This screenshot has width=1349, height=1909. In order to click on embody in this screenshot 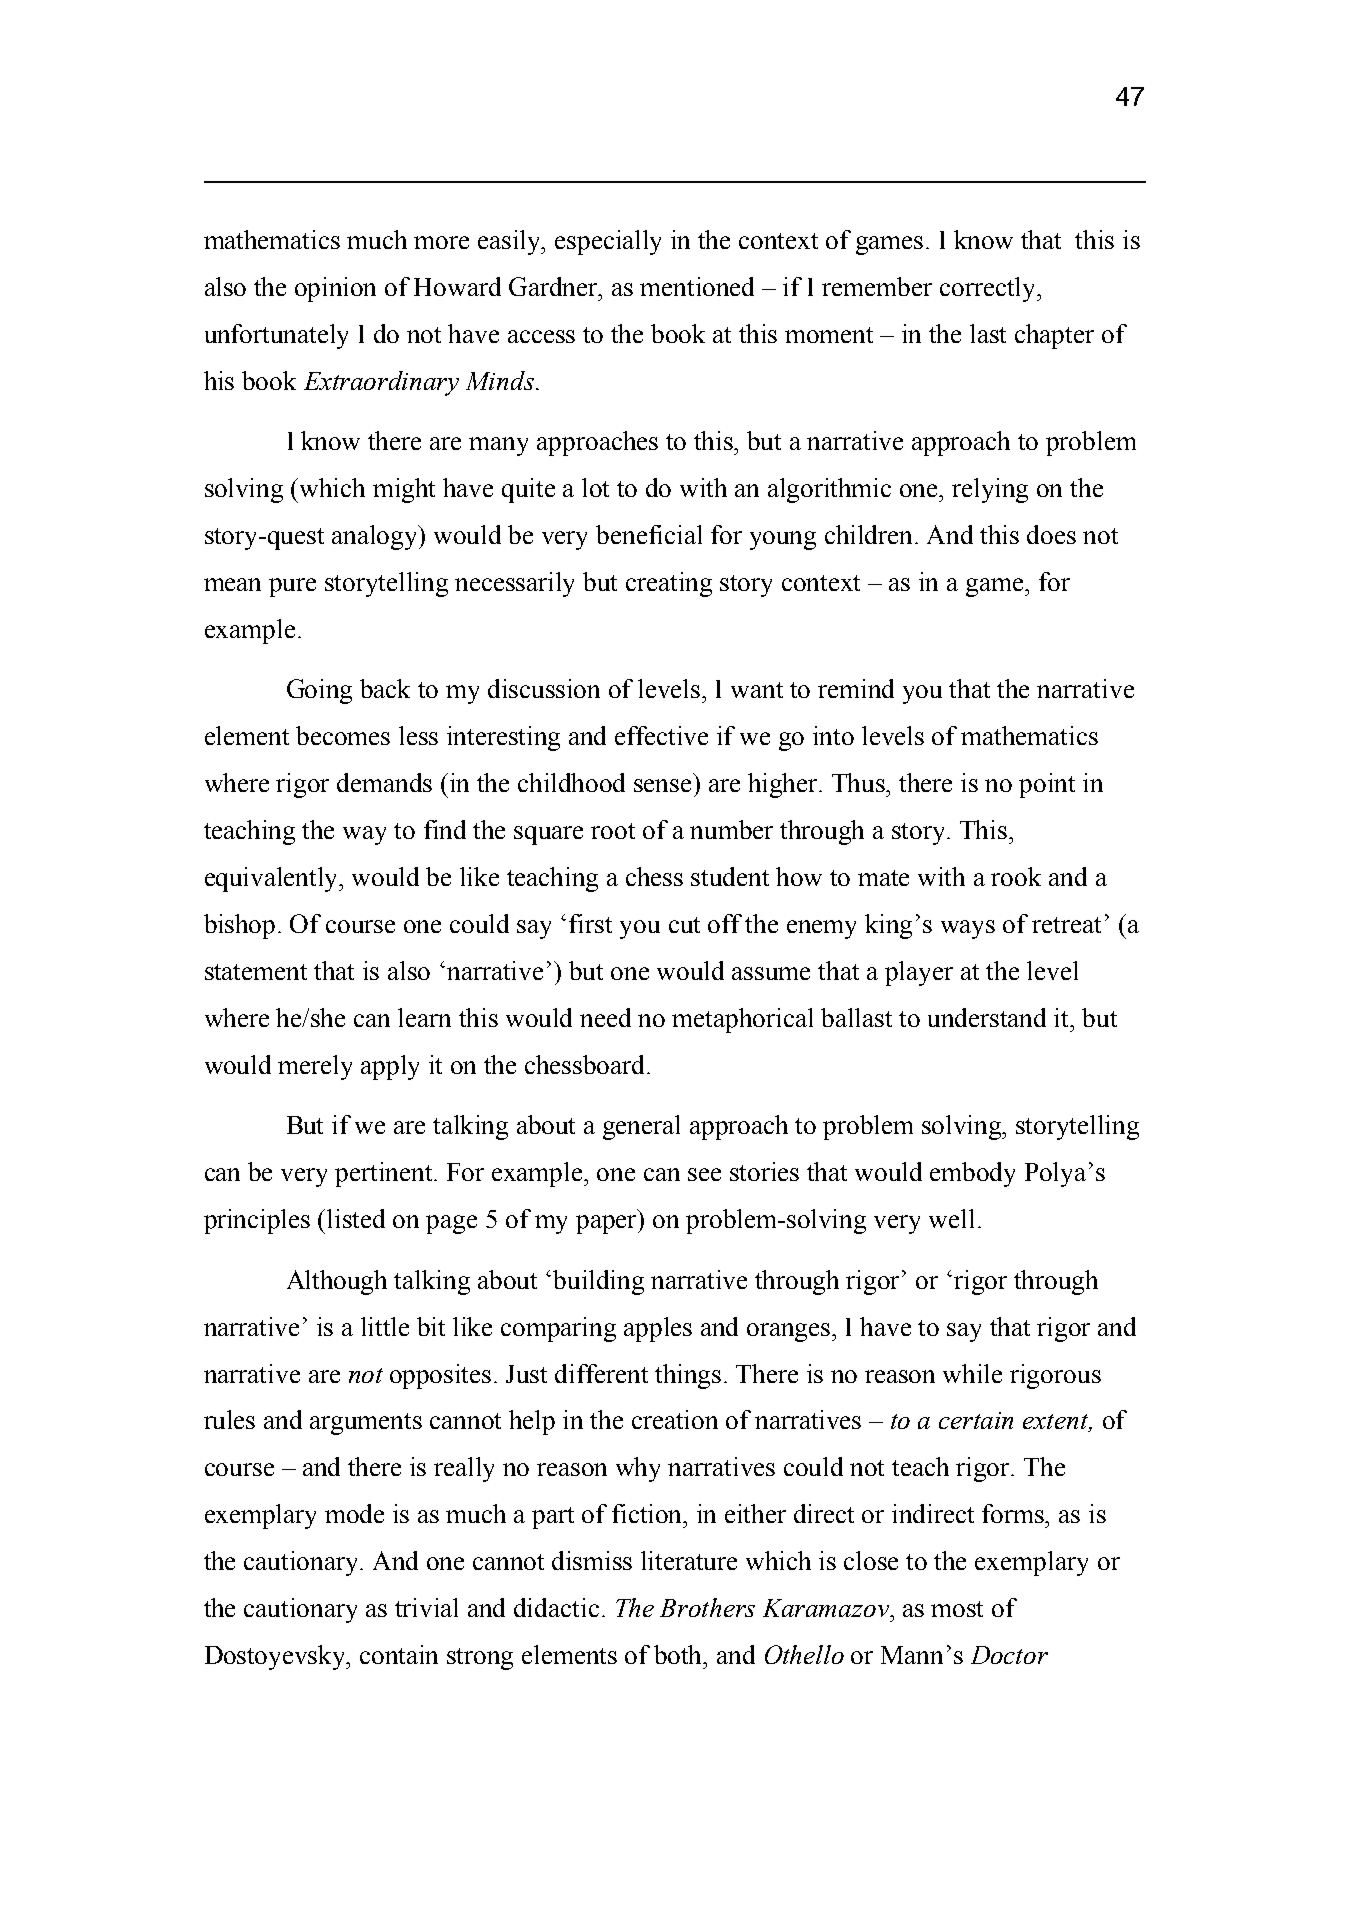, I will do `click(972, 1174)`.
